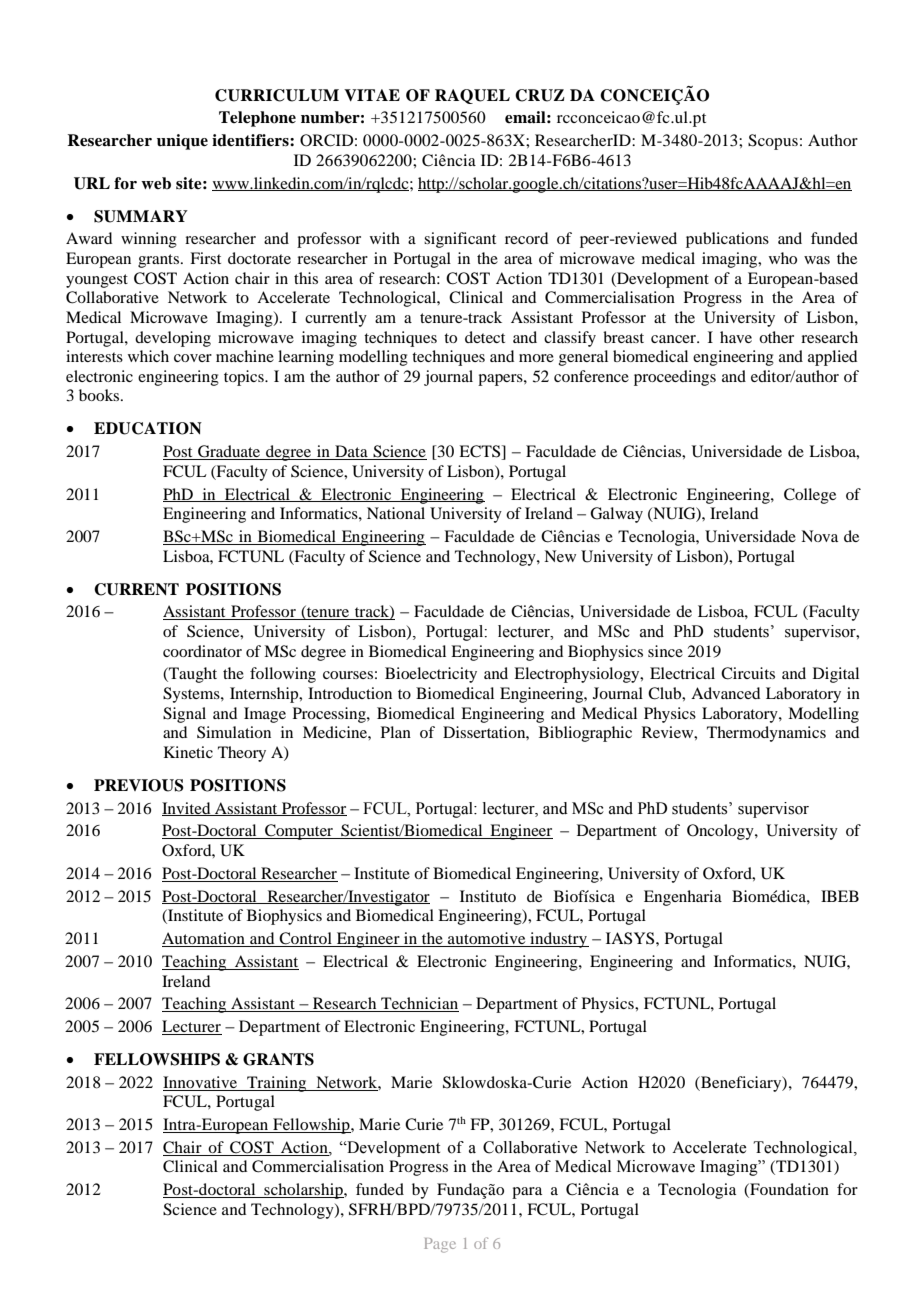 Image resolution: width=924 pixels, height=1308 pixels. I want to click on Circuits, so click(748, 673).
